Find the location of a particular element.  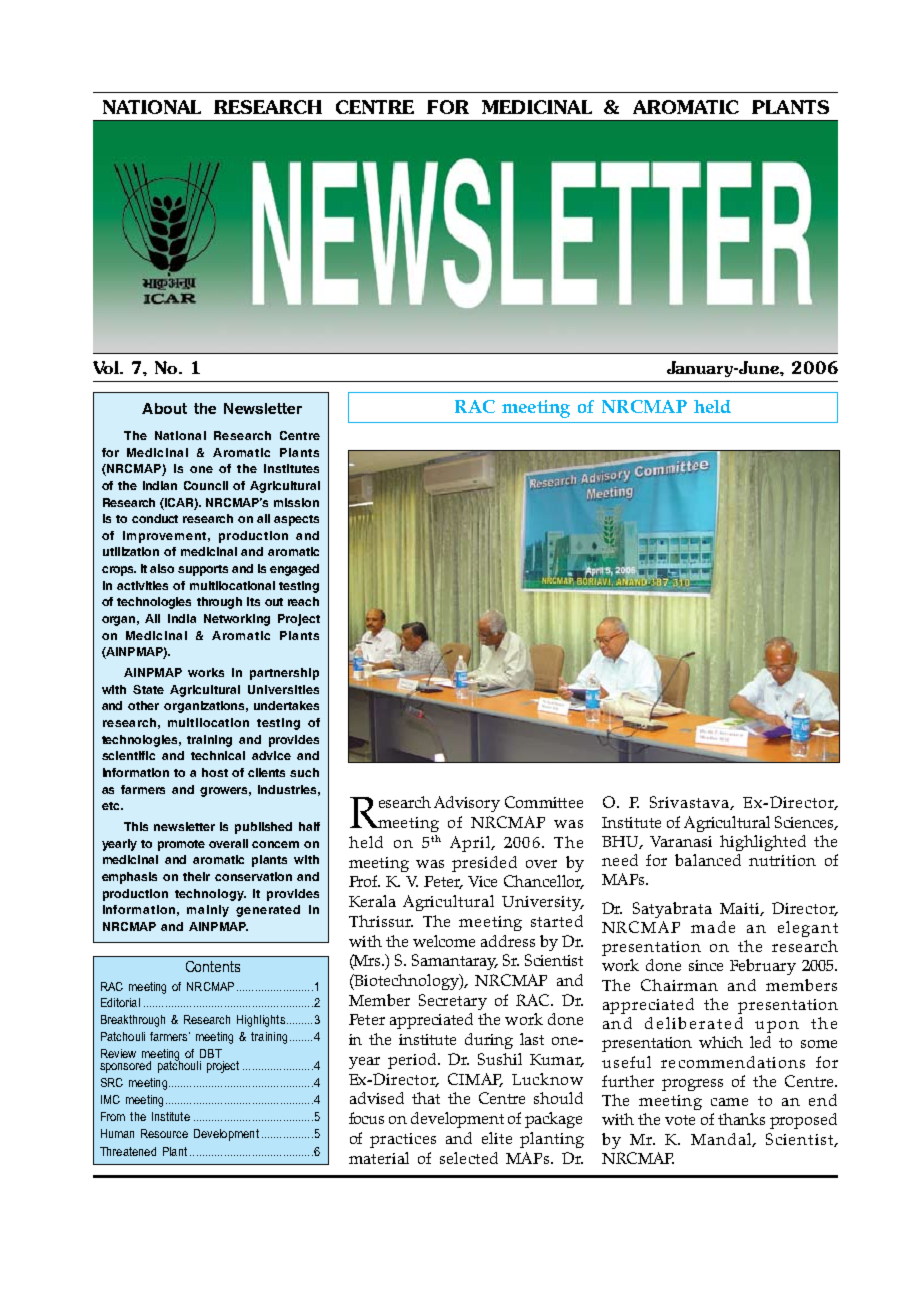

presided is located at coordinates (484, 864).
